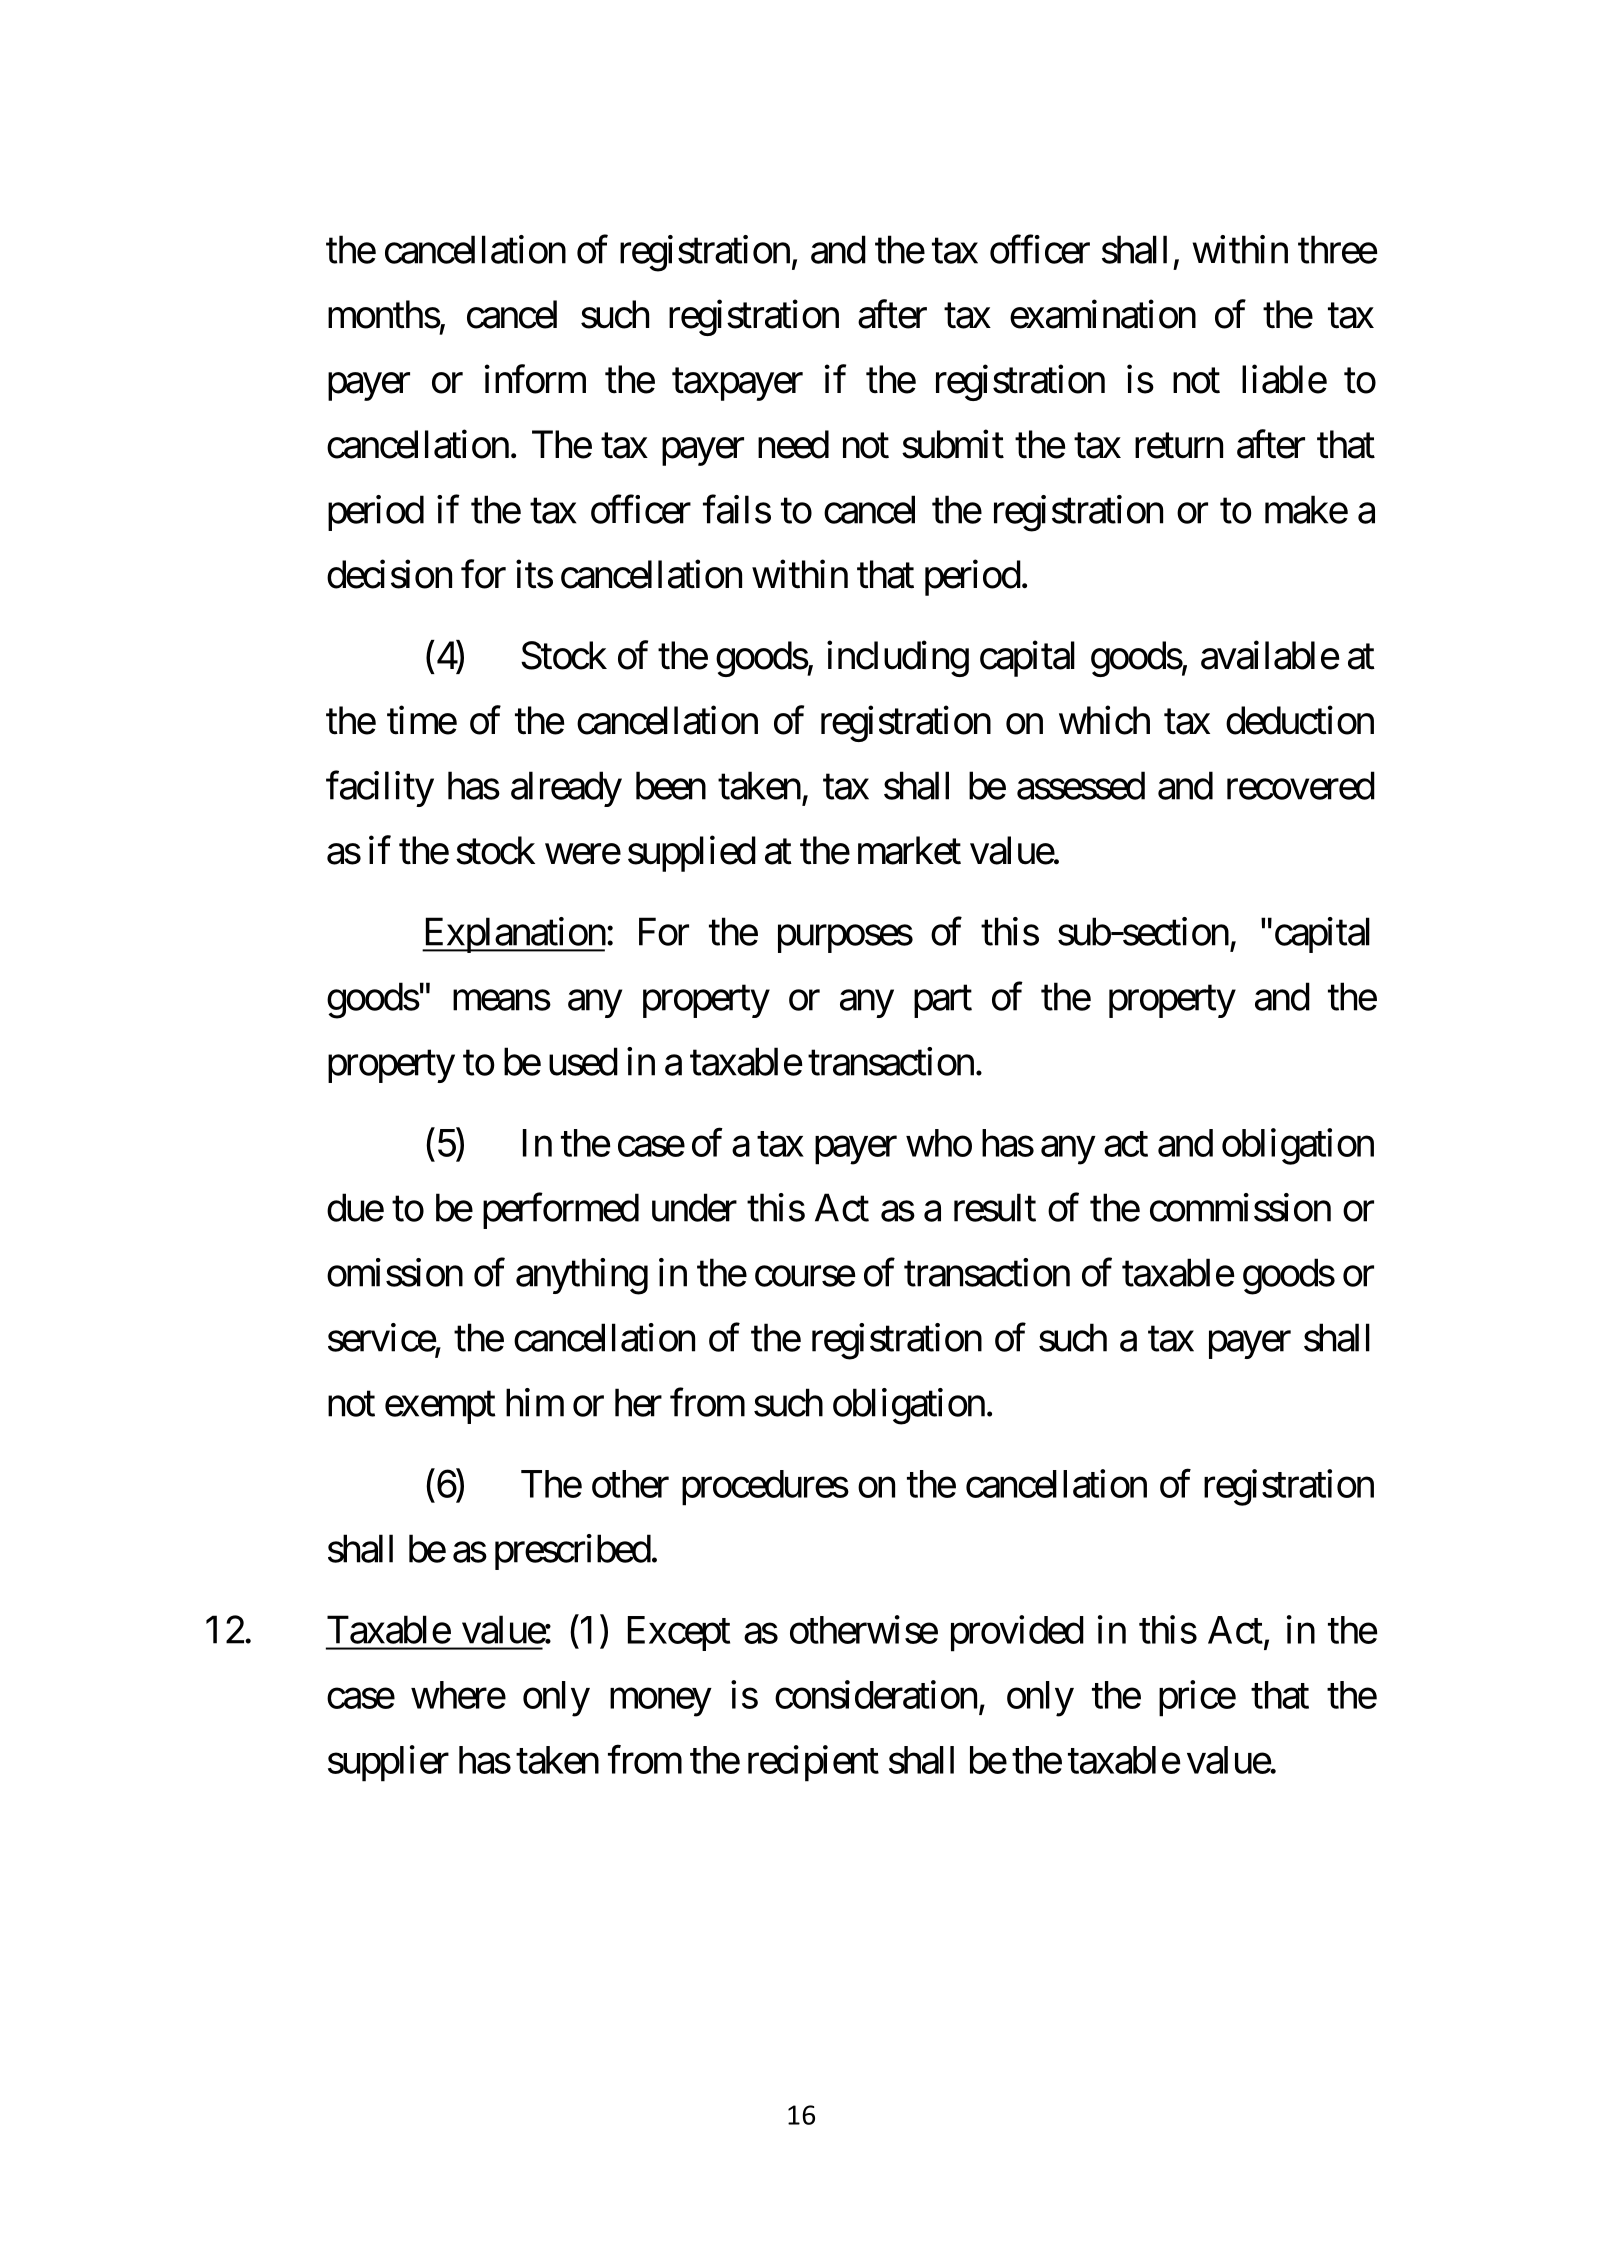 The width and height of the screenshot is (1602, 2266). Describe the element at coordinates (514, 935) in the screenshot. I see `Explanation` at that location.
